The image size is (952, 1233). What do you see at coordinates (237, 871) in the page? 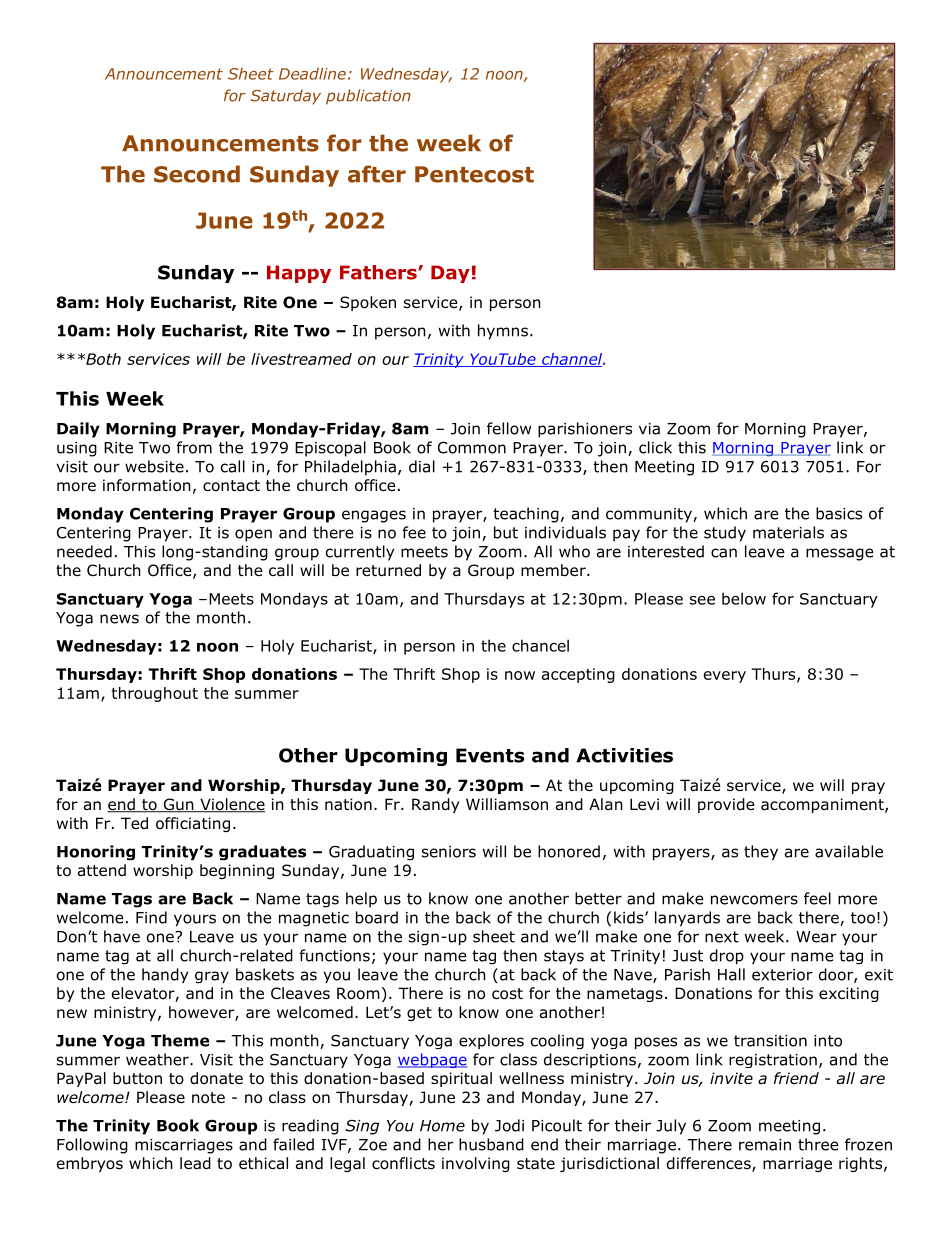
I see `beginning` at bounding box center [237, 871].
